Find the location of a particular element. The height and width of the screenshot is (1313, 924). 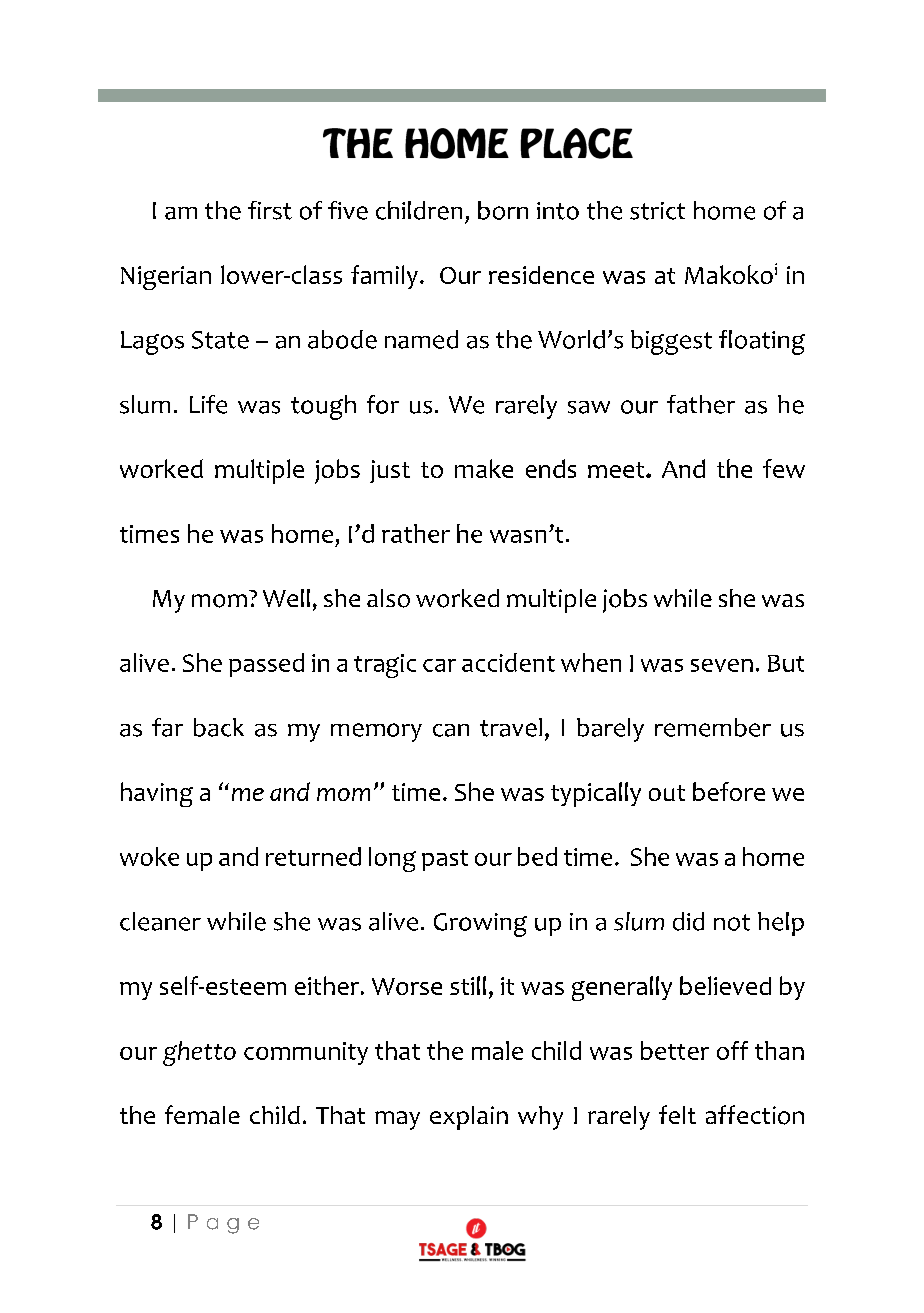

Well is located at coordinates (286, 598).
